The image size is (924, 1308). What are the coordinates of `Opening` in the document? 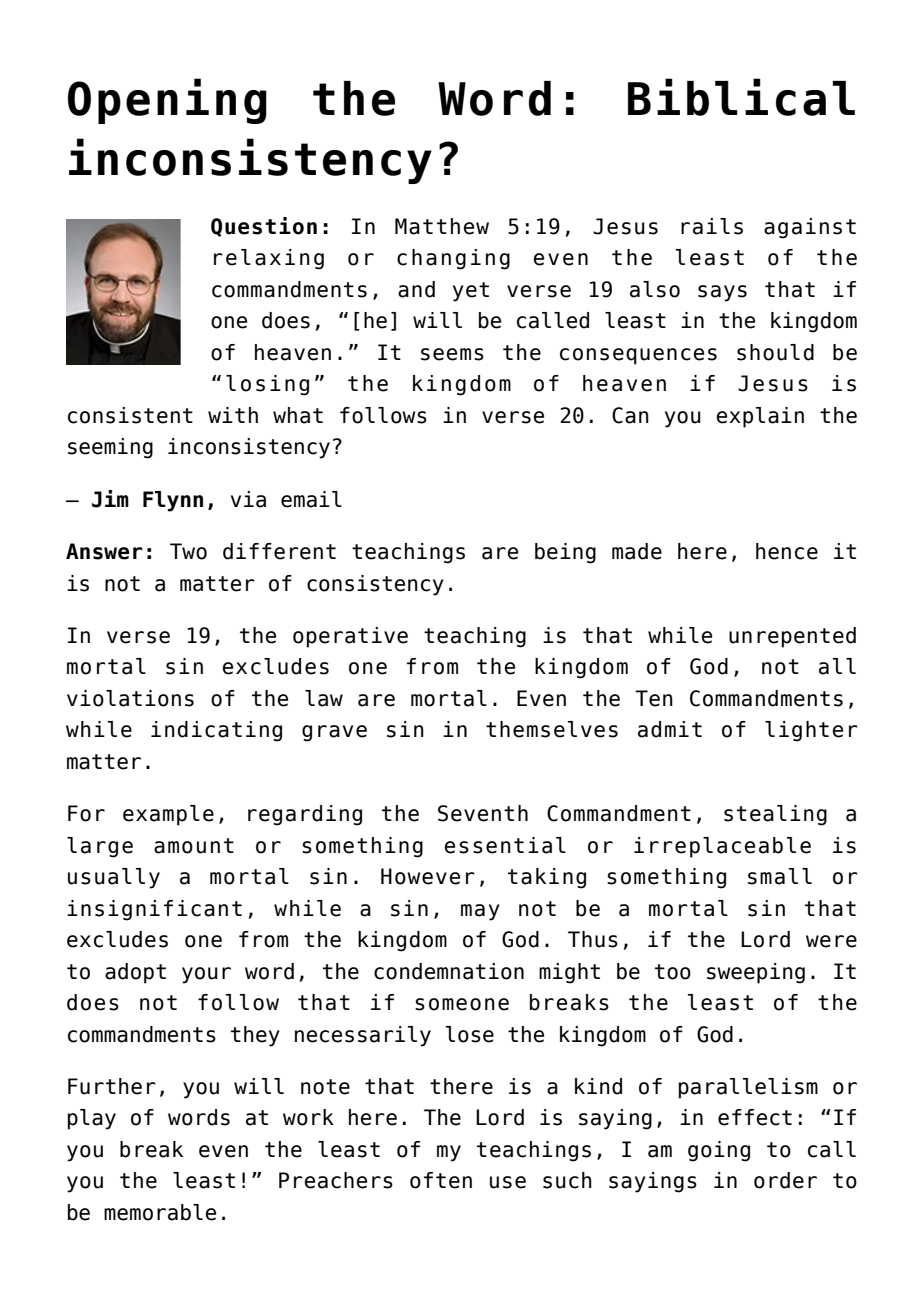 It's located at (167, 101).
